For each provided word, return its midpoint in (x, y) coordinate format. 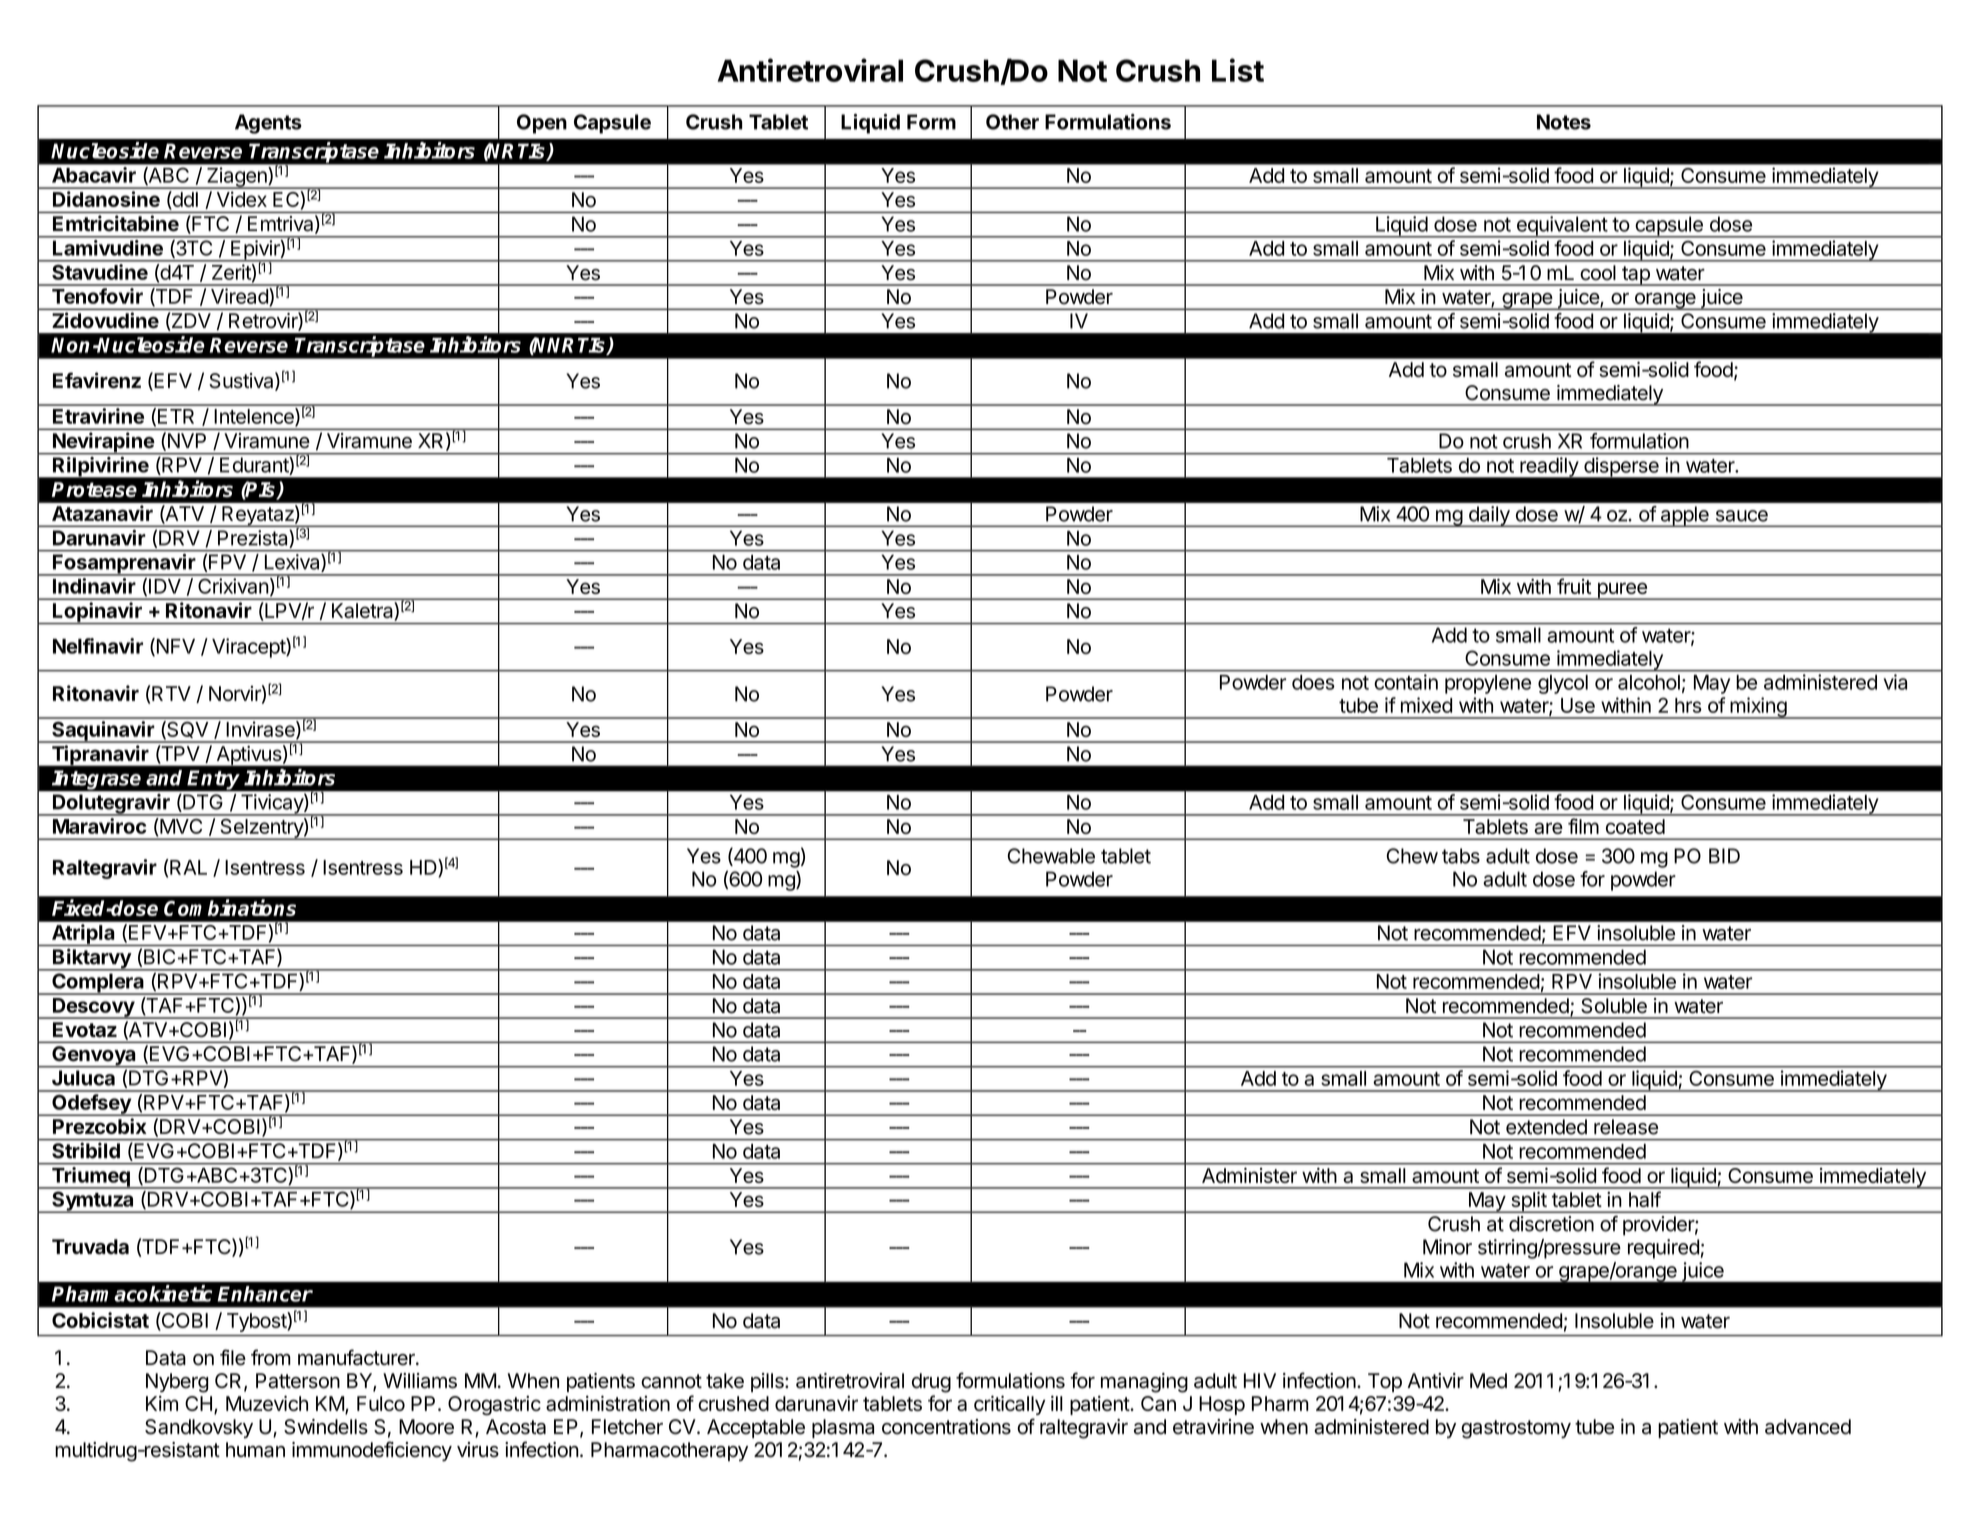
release (1626, 1127)
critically (1009, 1405)
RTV (171, 693)
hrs (1688, 705)
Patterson (298, 1381)
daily (1489, 516)
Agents (268, 124)
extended (1546, 1127)
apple (1684, 516)
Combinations (230, 907)
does (1313, 682)
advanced (1808, 1427)
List (1238, 70)
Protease (94, 489)
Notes (1564, 122)
